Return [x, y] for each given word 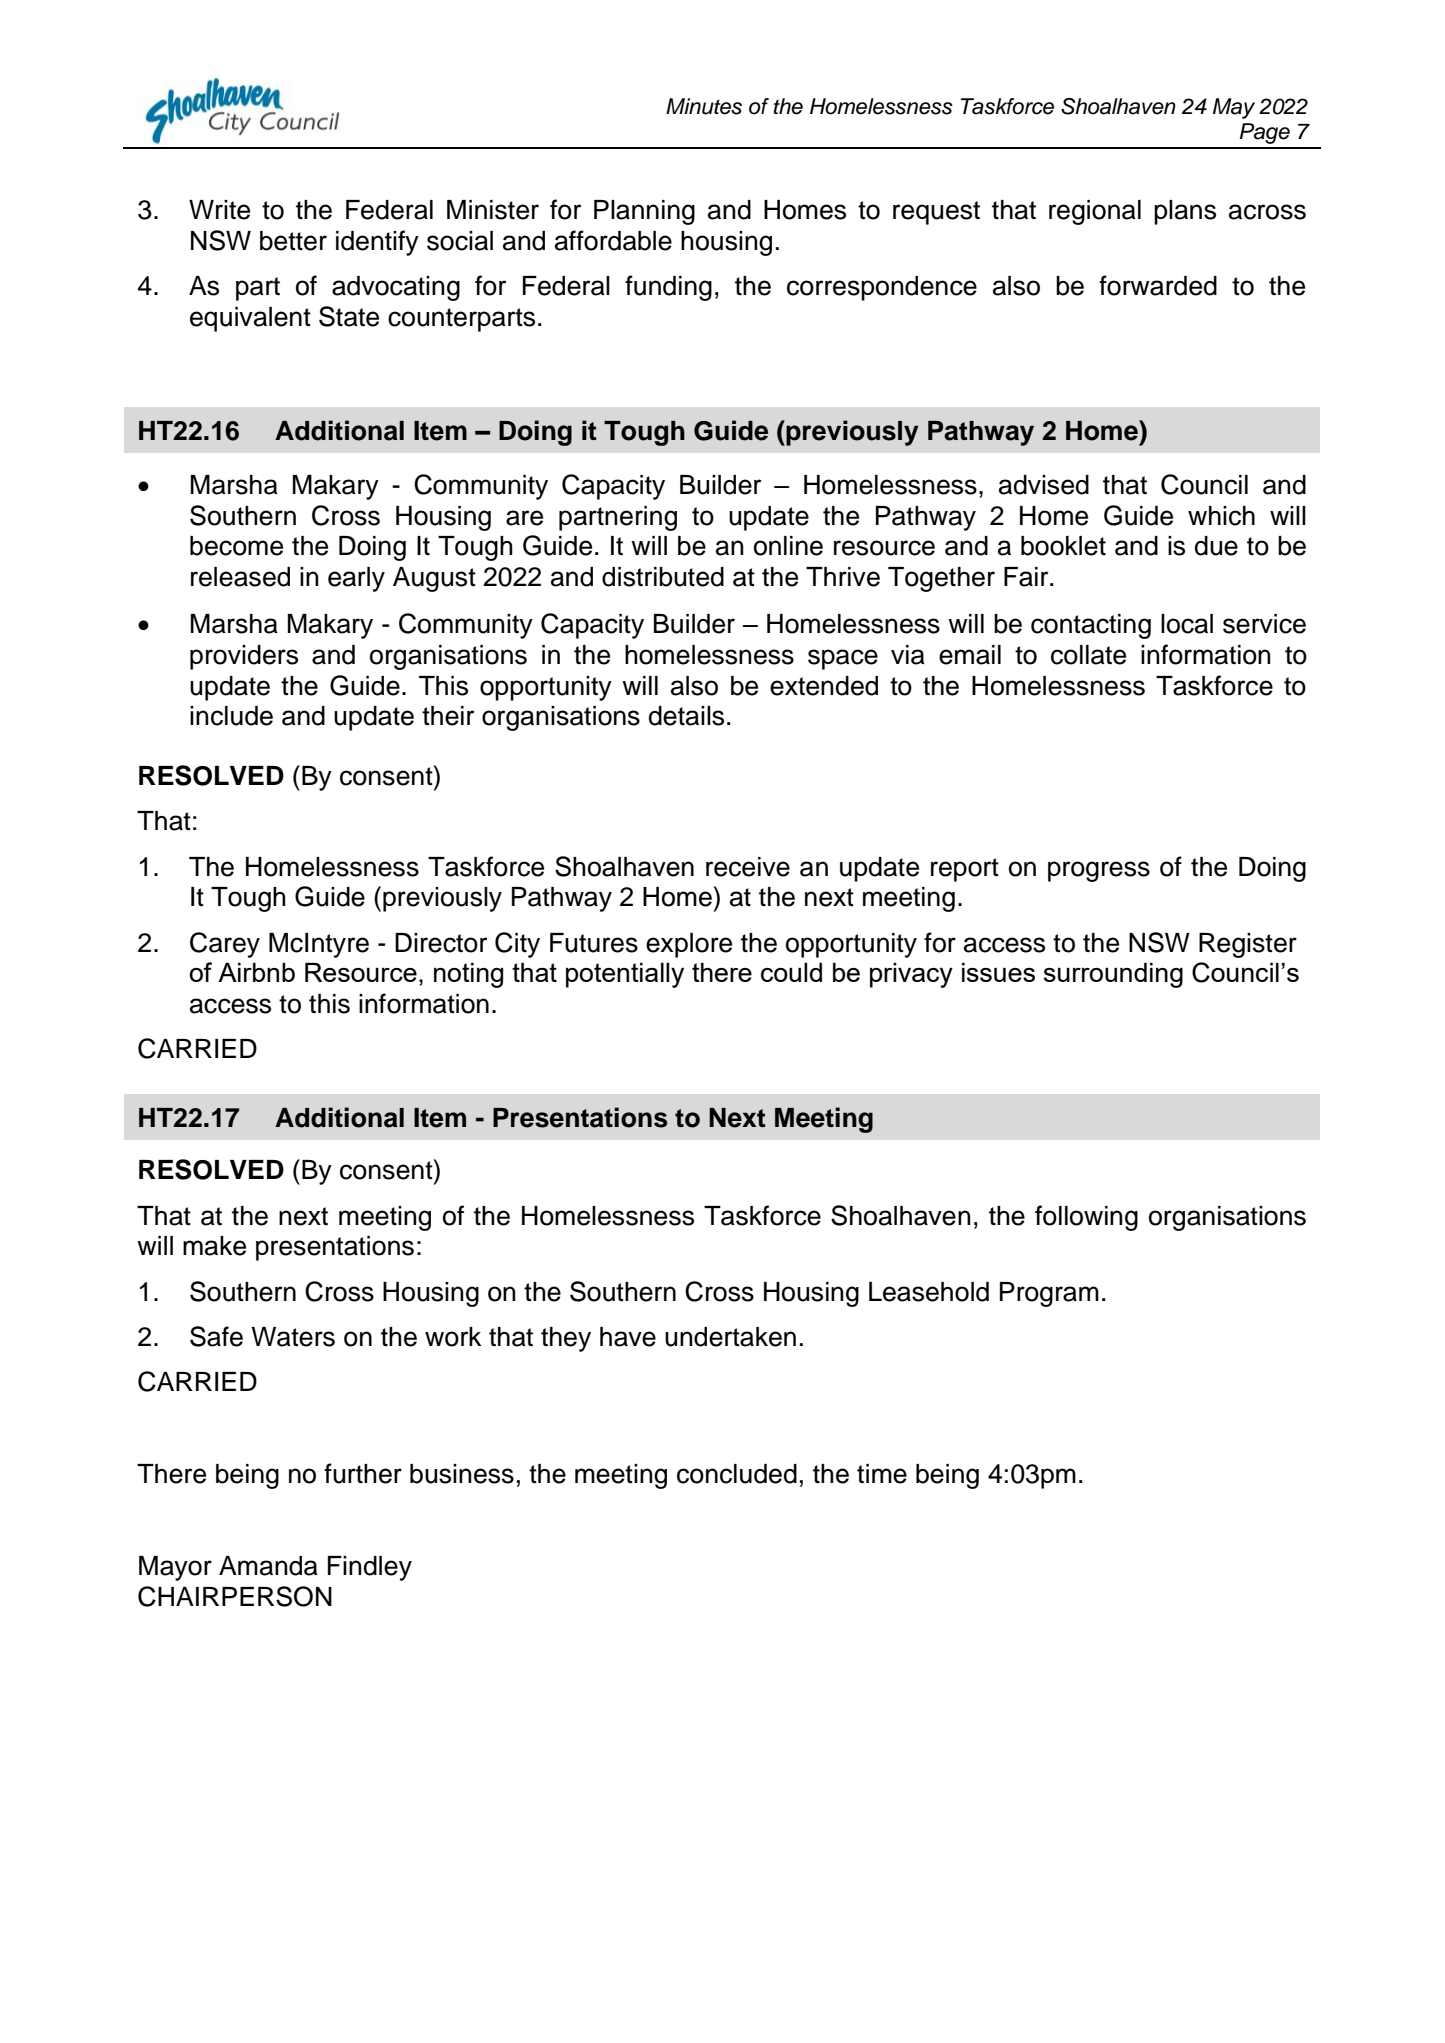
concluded [737, 1474]
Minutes [704, 106]
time [882, 1474]
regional [1095, 212]
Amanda [268, 1566]
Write [219, 210]
